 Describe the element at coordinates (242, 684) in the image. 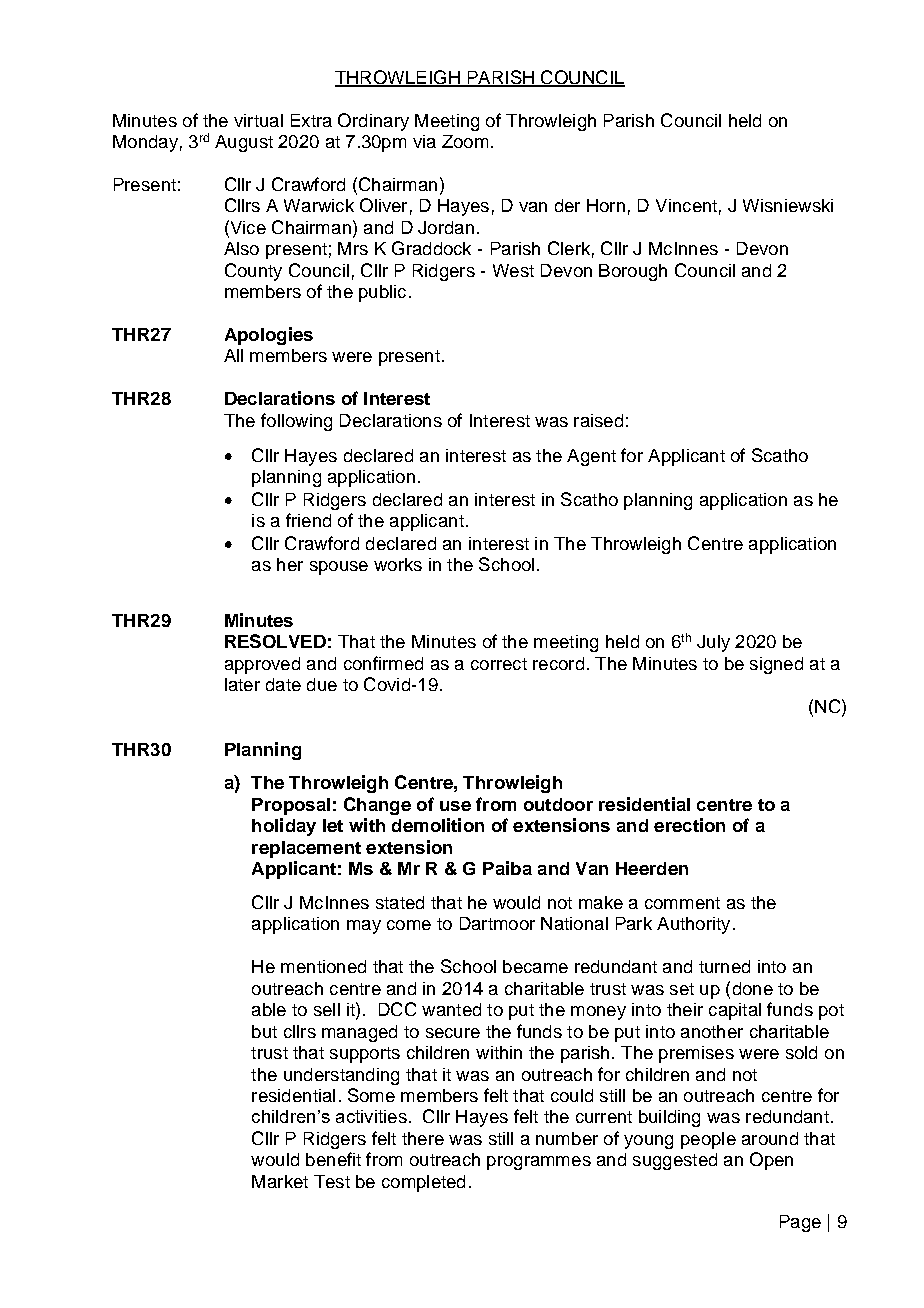

I see `later` at that location.
